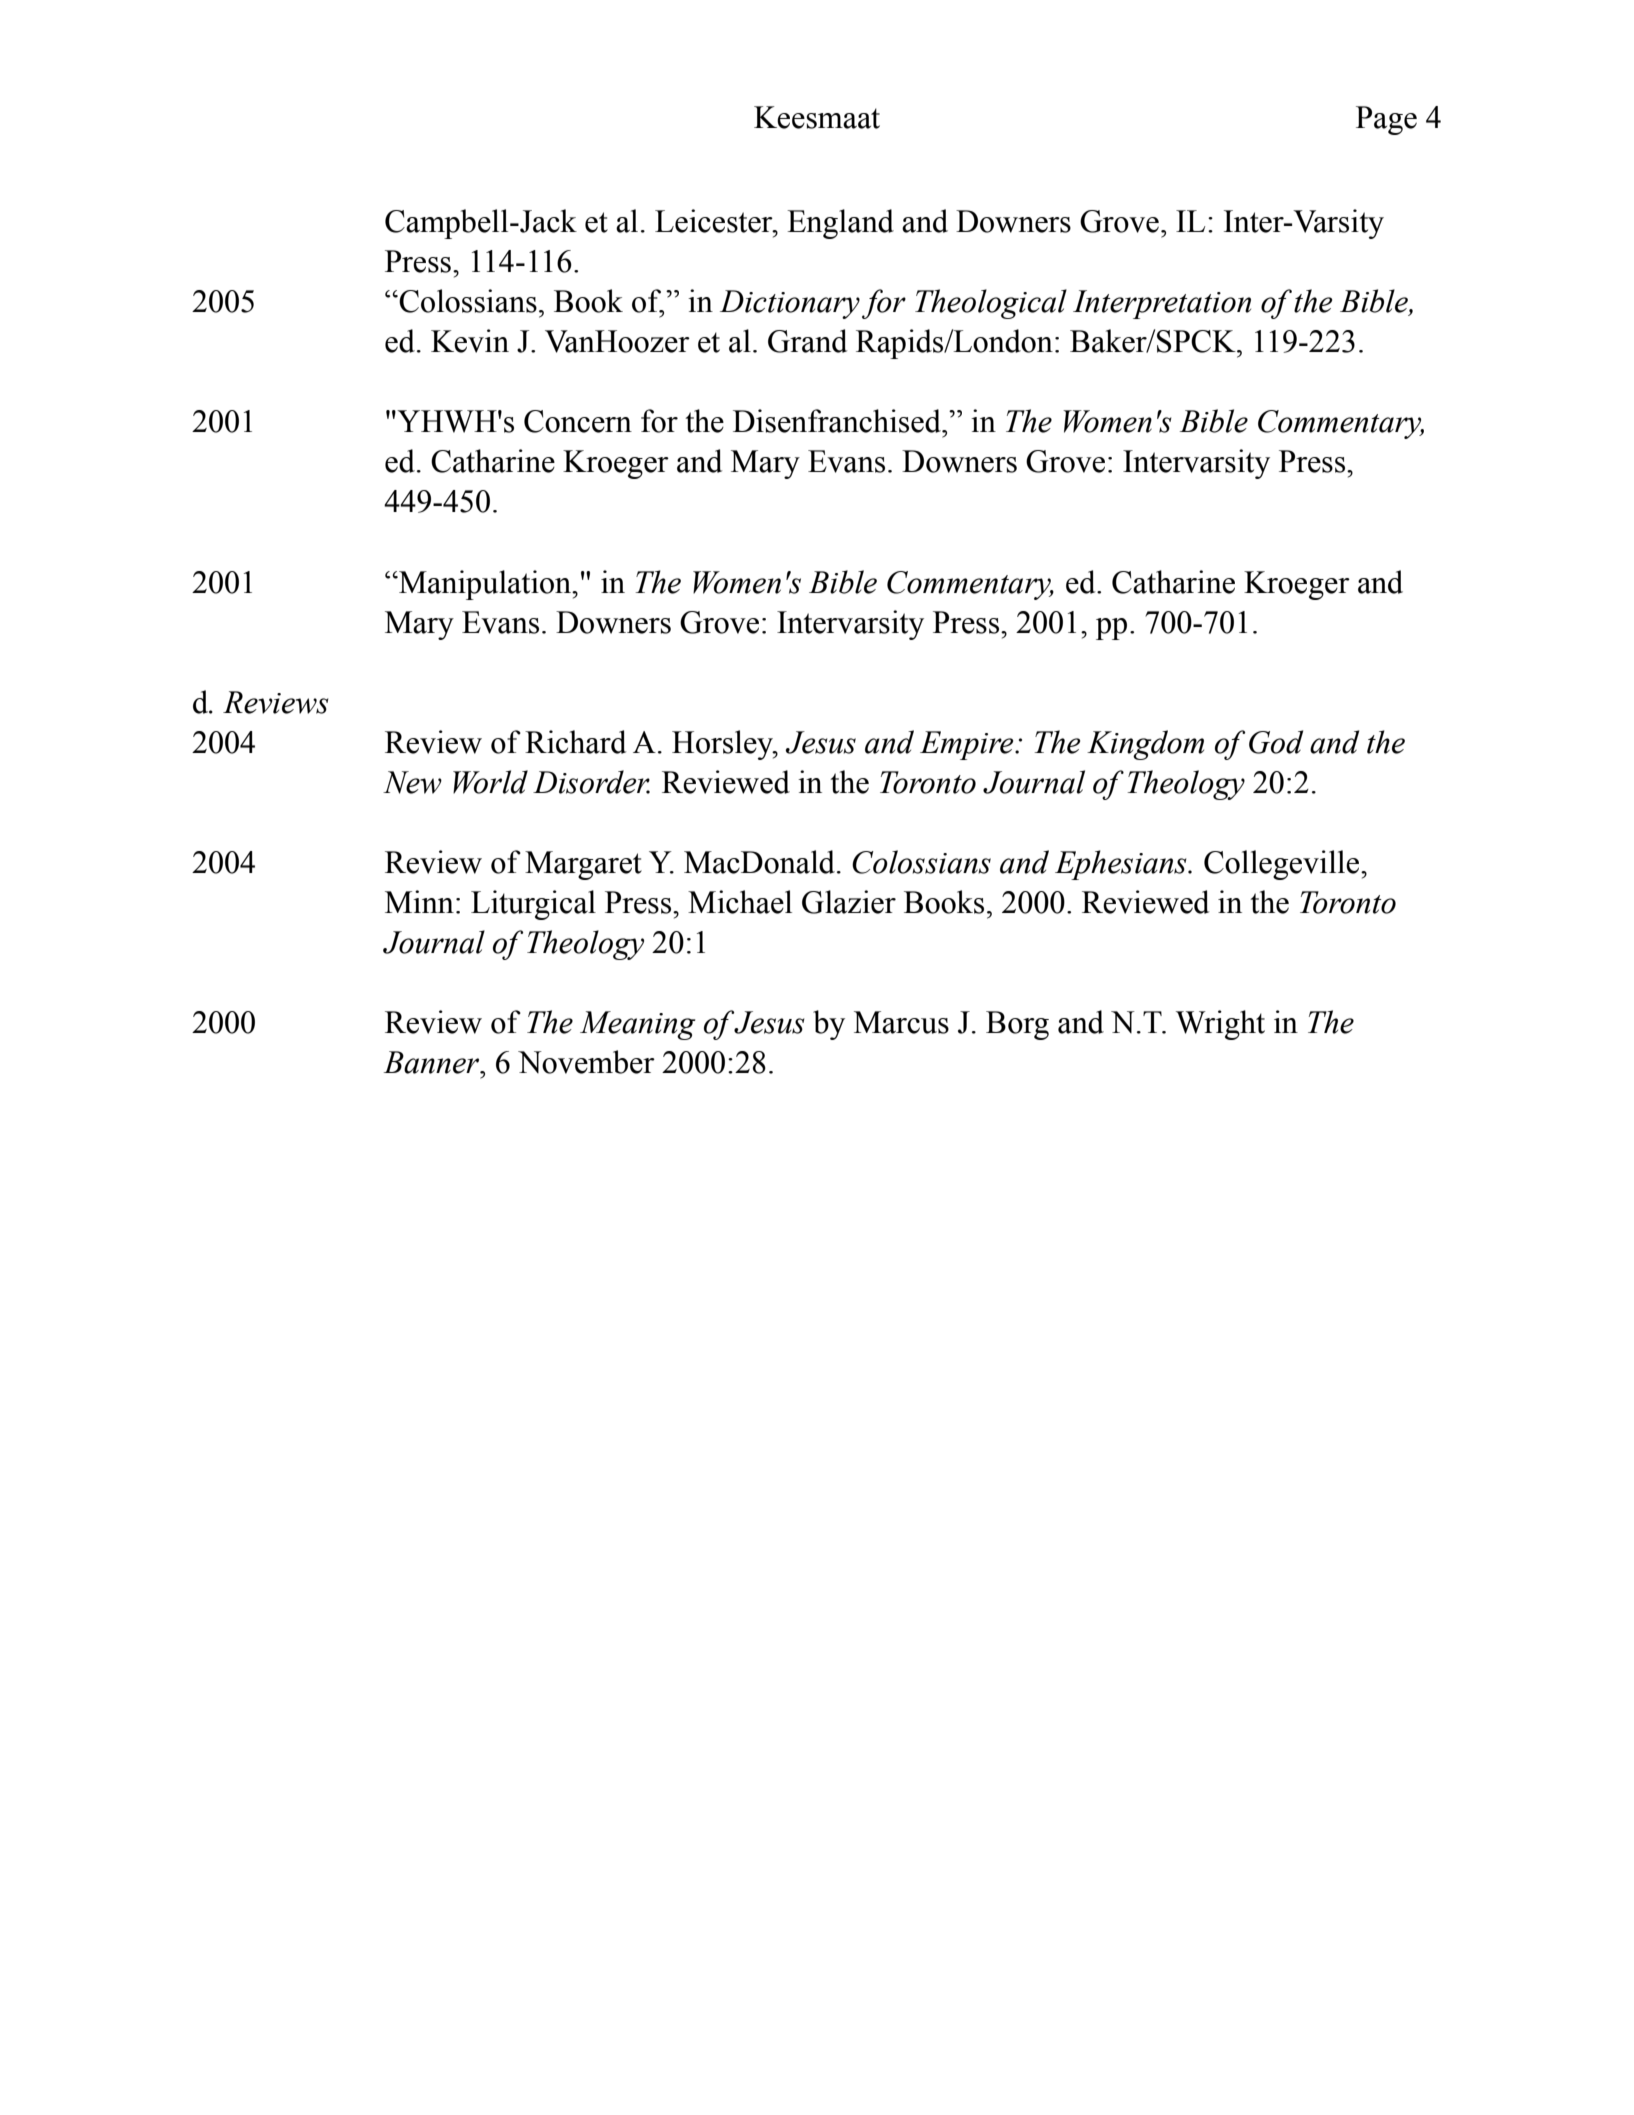  What do you see at coordinates (583, 865) in the screenshot?
I see `Margaret` at bounding box center [583, 865].
